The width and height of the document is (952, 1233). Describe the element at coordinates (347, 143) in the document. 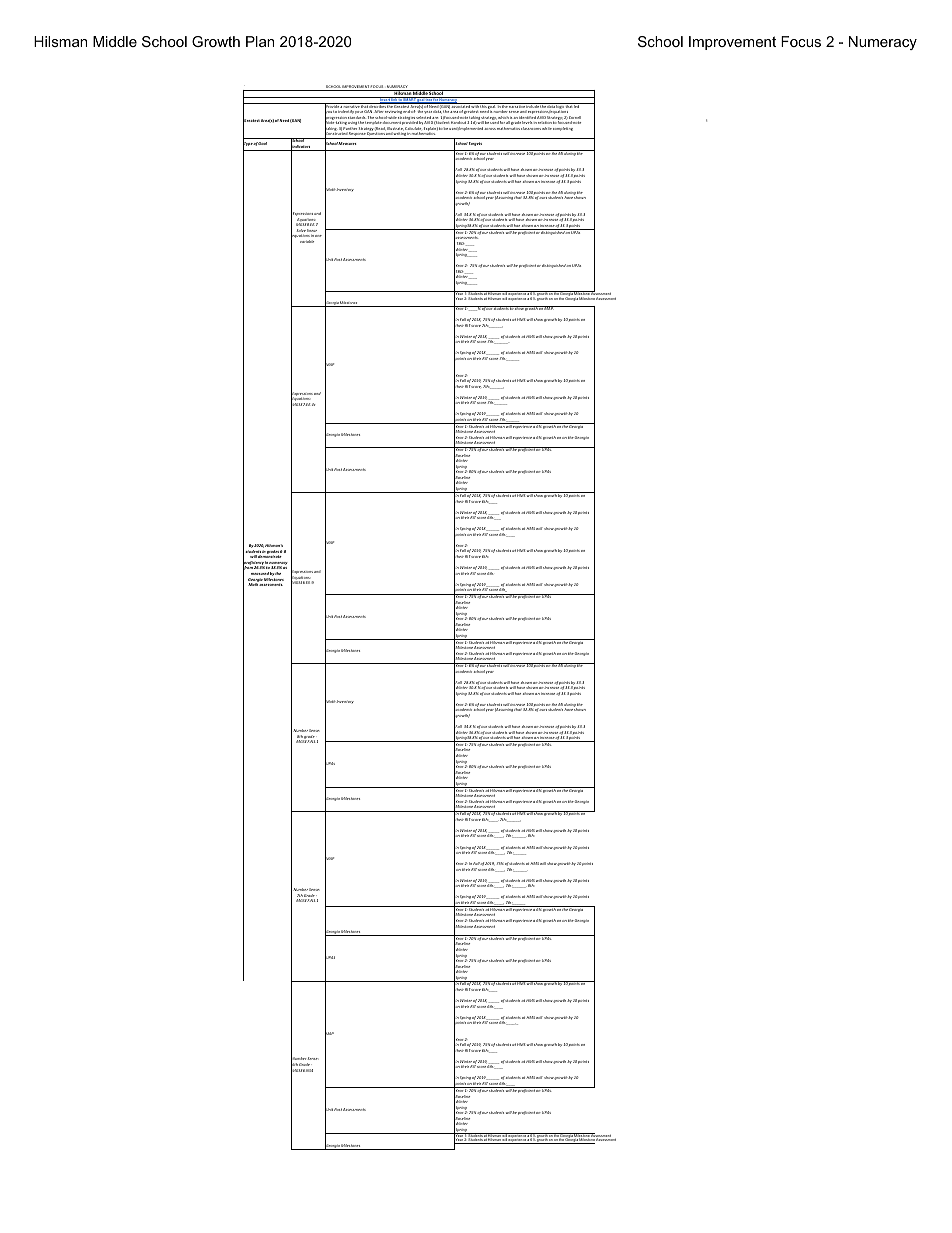

I see `Measures` at that location.
